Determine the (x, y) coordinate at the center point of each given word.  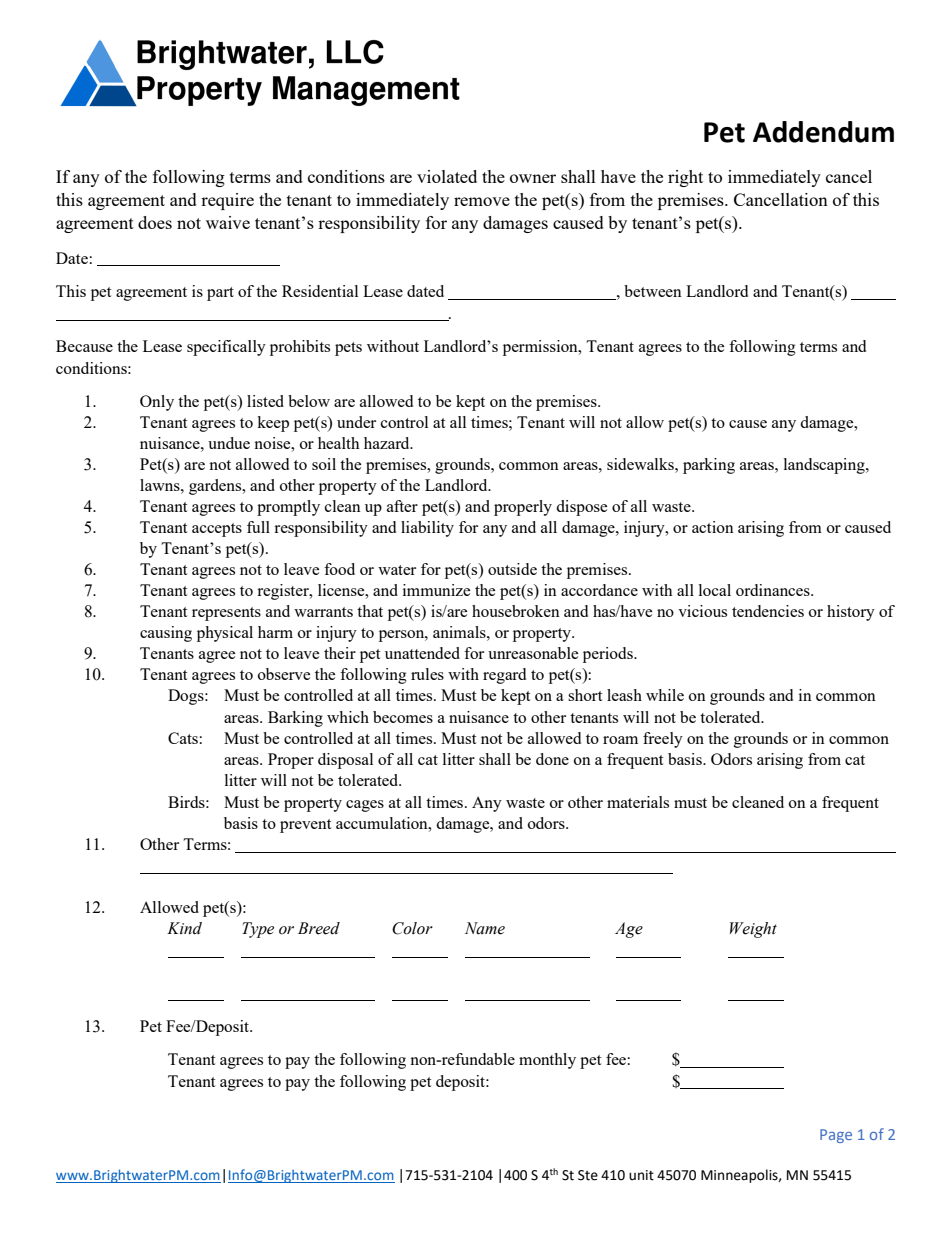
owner (533, 178)
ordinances (774, 590)
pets (348, 349)
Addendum (823, 132)
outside (512, 569)
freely (663, 740)
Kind (184, 928)
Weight (753, 930)
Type (258, 930)
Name (485, 928)
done (552, 759)
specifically (226, 348)
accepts (217, 530)
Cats (183, 738)
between (653, 291)
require (227, 201)
